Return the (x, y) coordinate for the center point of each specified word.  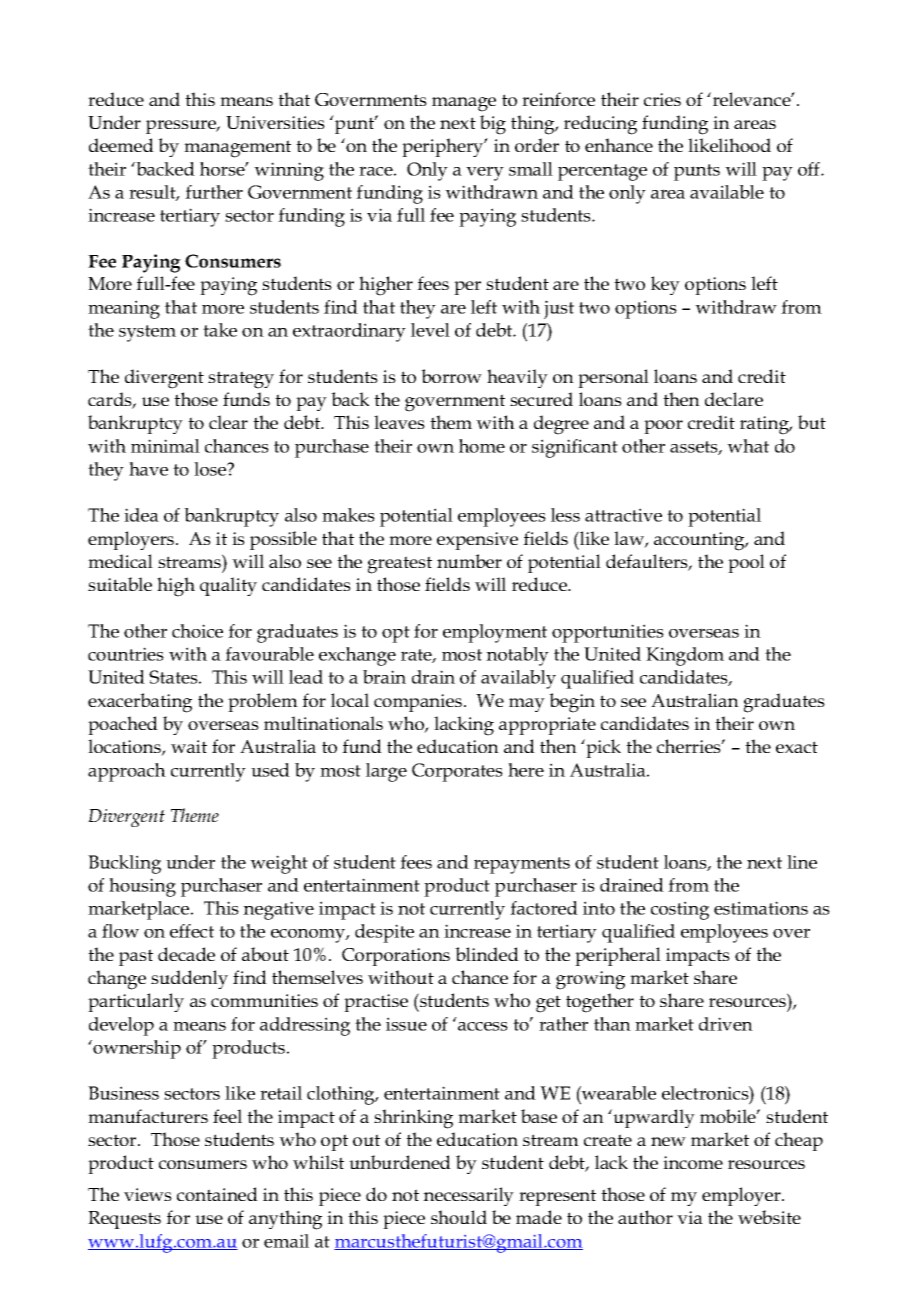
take (220, 330)
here (526, 770)
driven (726, 1024)
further (214, 192)
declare (734, 399)
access (483, 1026)
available (727, 192)
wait (189, 746)
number (469, 561)
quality (228, 586)
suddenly (189, 979)
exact (797, 747)
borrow (451, 376)
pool (746, 563)
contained (217, 1194)
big (493, 125)
